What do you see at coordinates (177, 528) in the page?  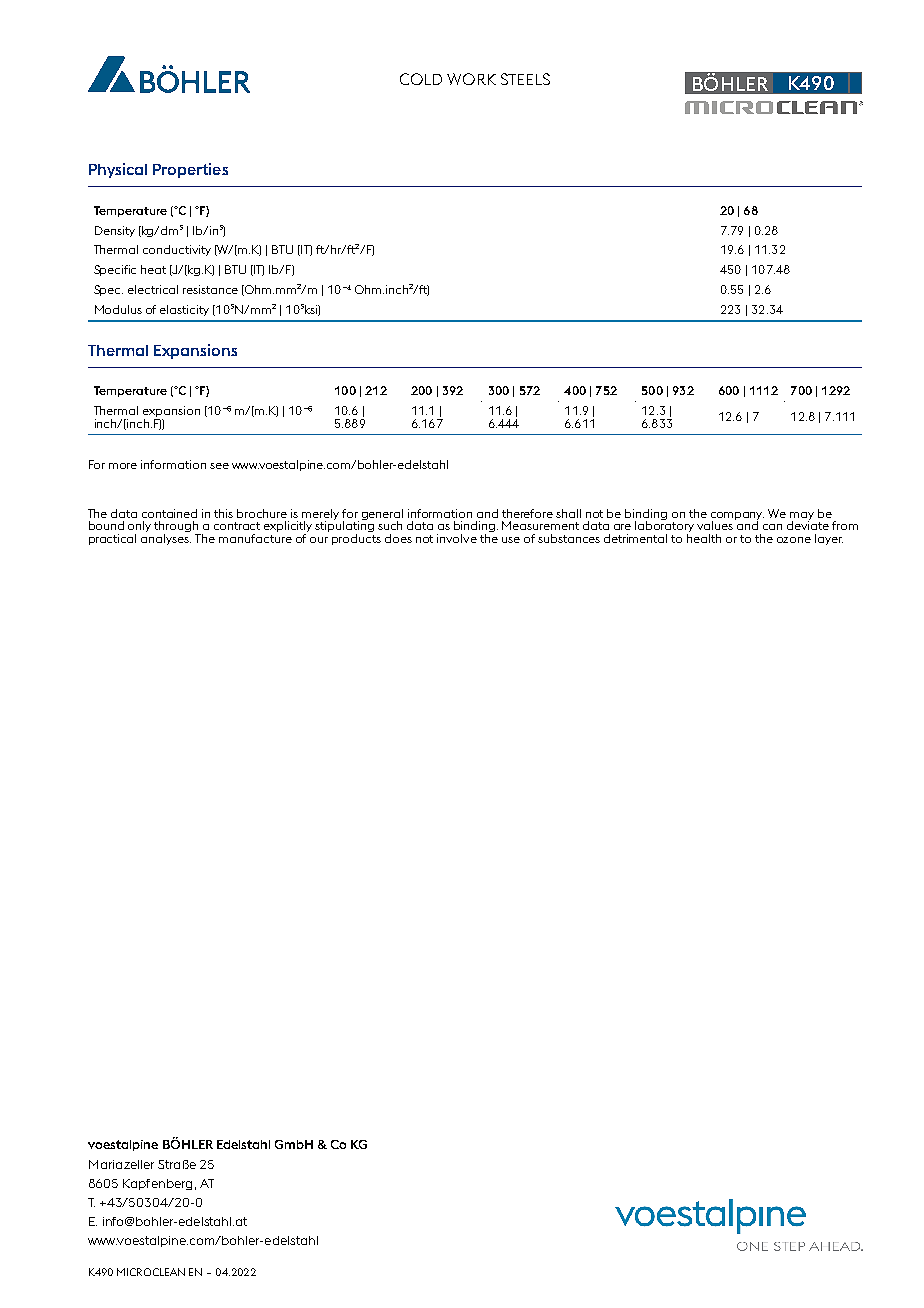 I see `through` at bounding box center [177, 528].
